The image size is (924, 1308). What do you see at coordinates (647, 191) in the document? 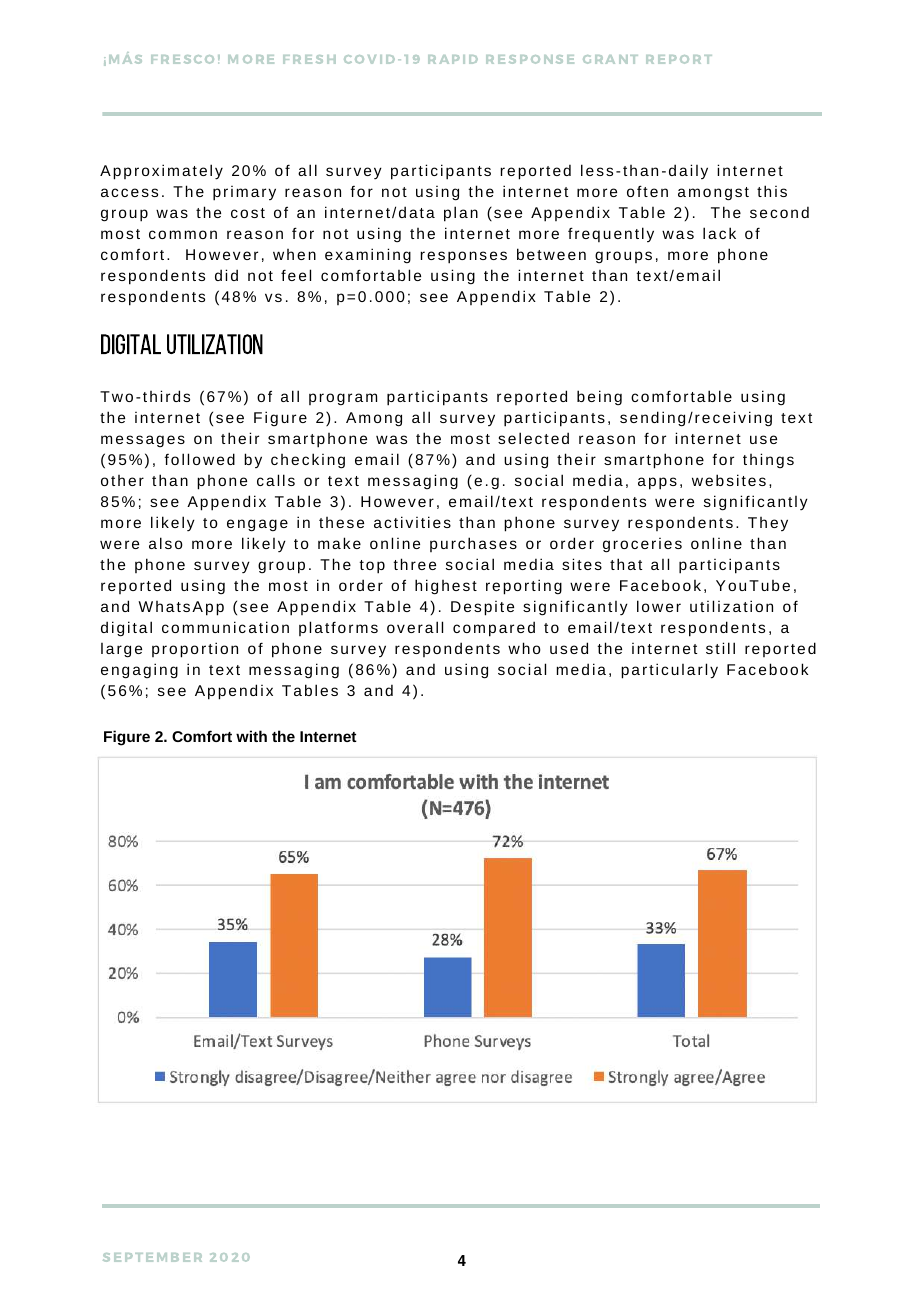
I see `often` at bounding box center [647, 191].
